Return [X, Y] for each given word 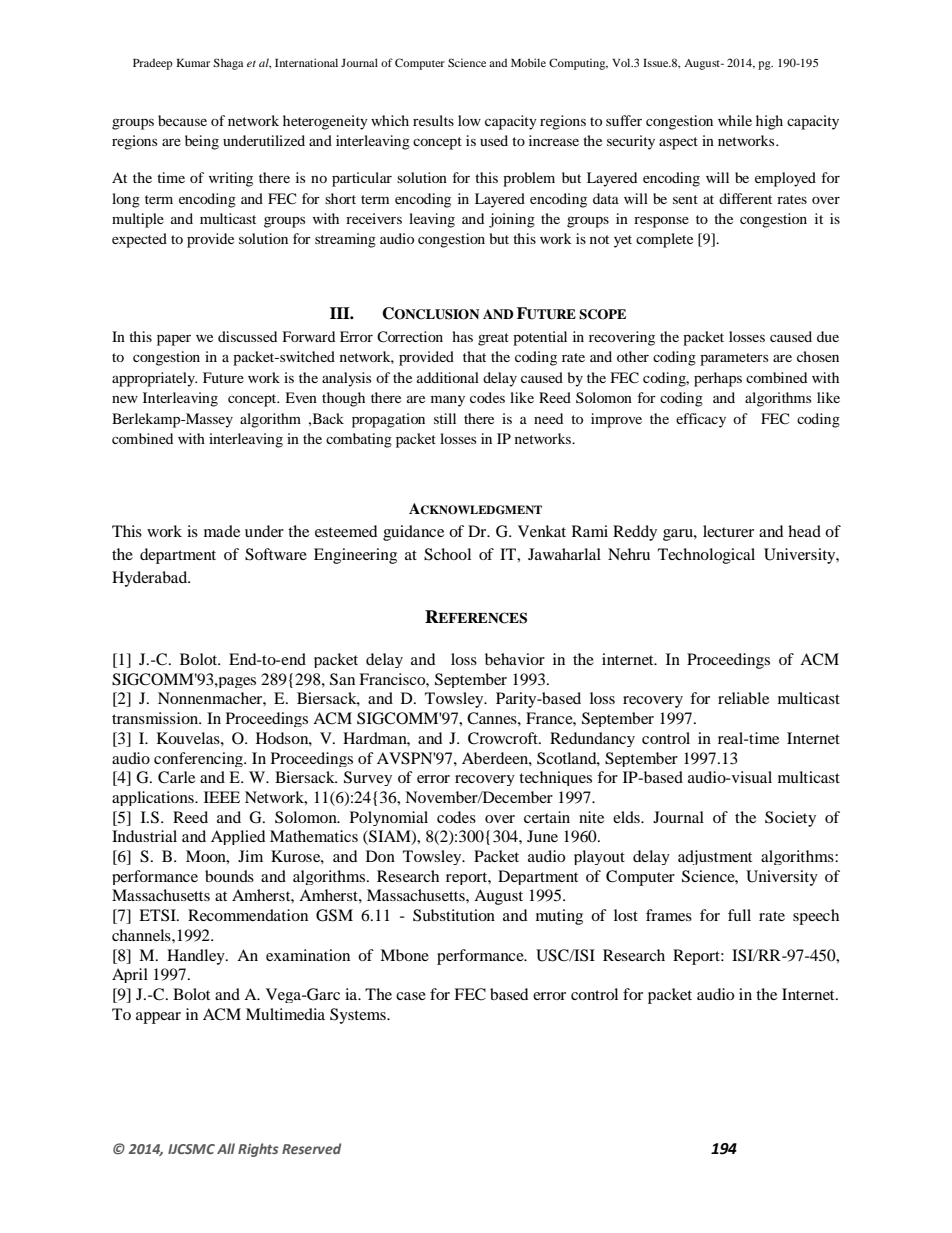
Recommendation [248, 915]
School [447, 554]
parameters [734, 359]
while [735, 120]
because [182, 120]
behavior [515, 659]
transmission [156, 718]
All [226, 1148]
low [469, 120]
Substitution [454, 915]
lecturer [728, 531]
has [462, 336]
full [739, 915]
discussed [247, 336]
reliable [743, 698]
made [222, 531]
